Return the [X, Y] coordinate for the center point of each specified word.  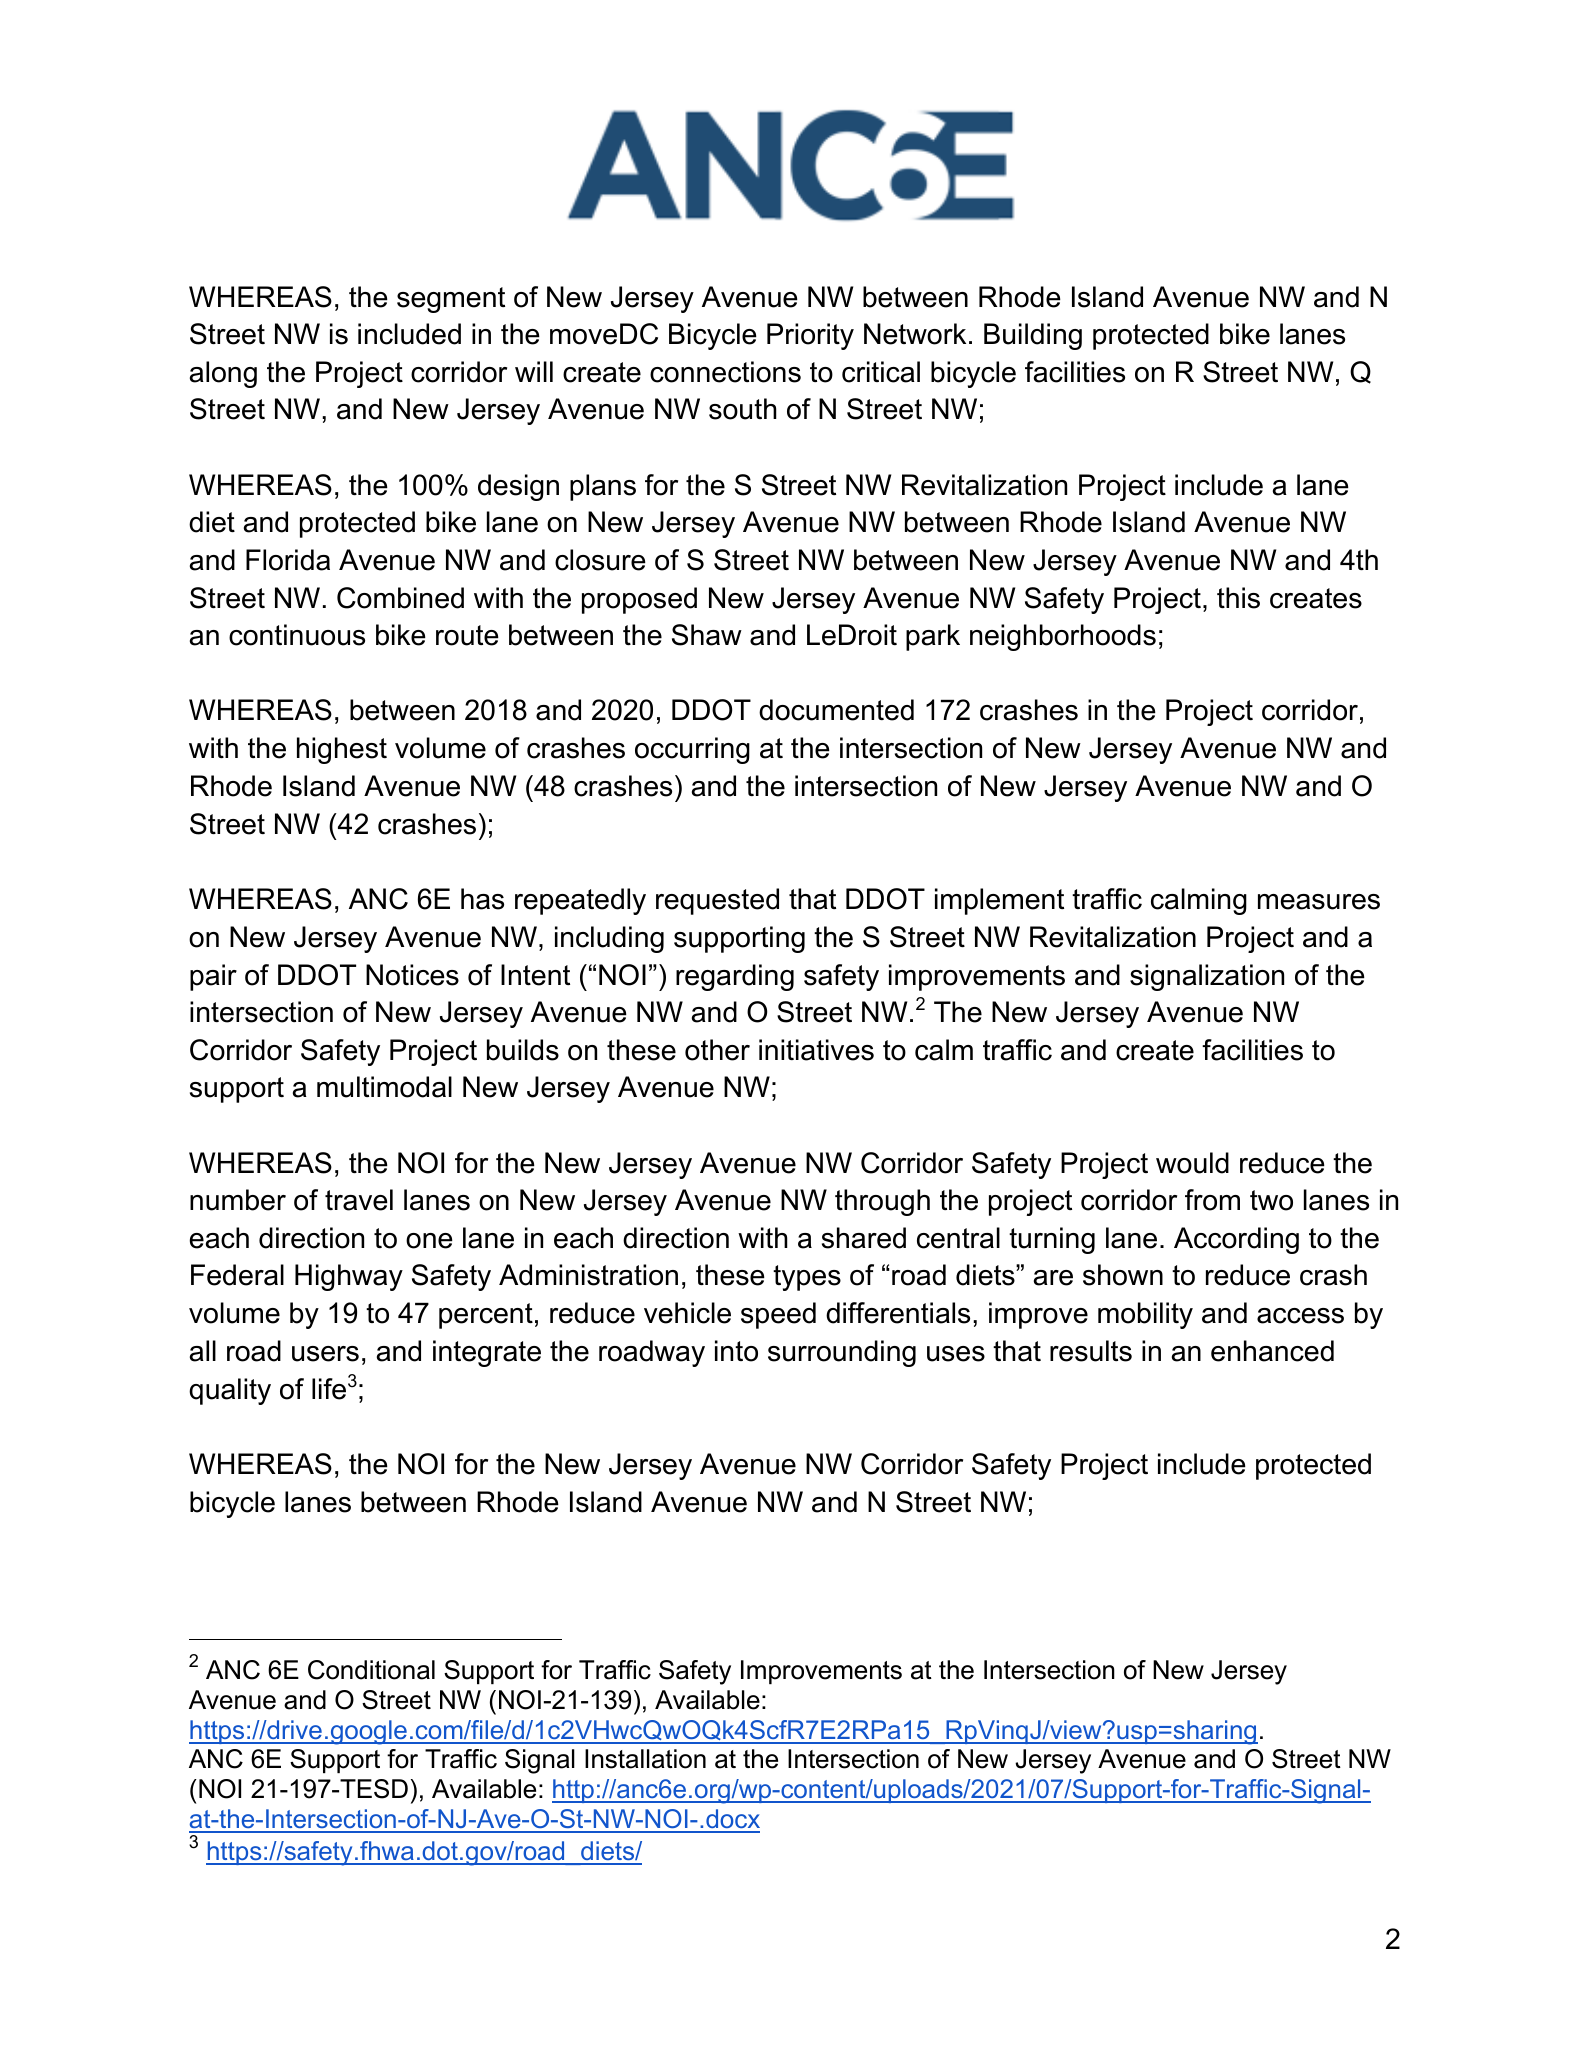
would [1192, 1163]
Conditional [371, 1670]
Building [1033, 336]
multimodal [384, 1087]
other [717, 1050]
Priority [810, 336]
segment [451, 300]
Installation [645, 1759]
